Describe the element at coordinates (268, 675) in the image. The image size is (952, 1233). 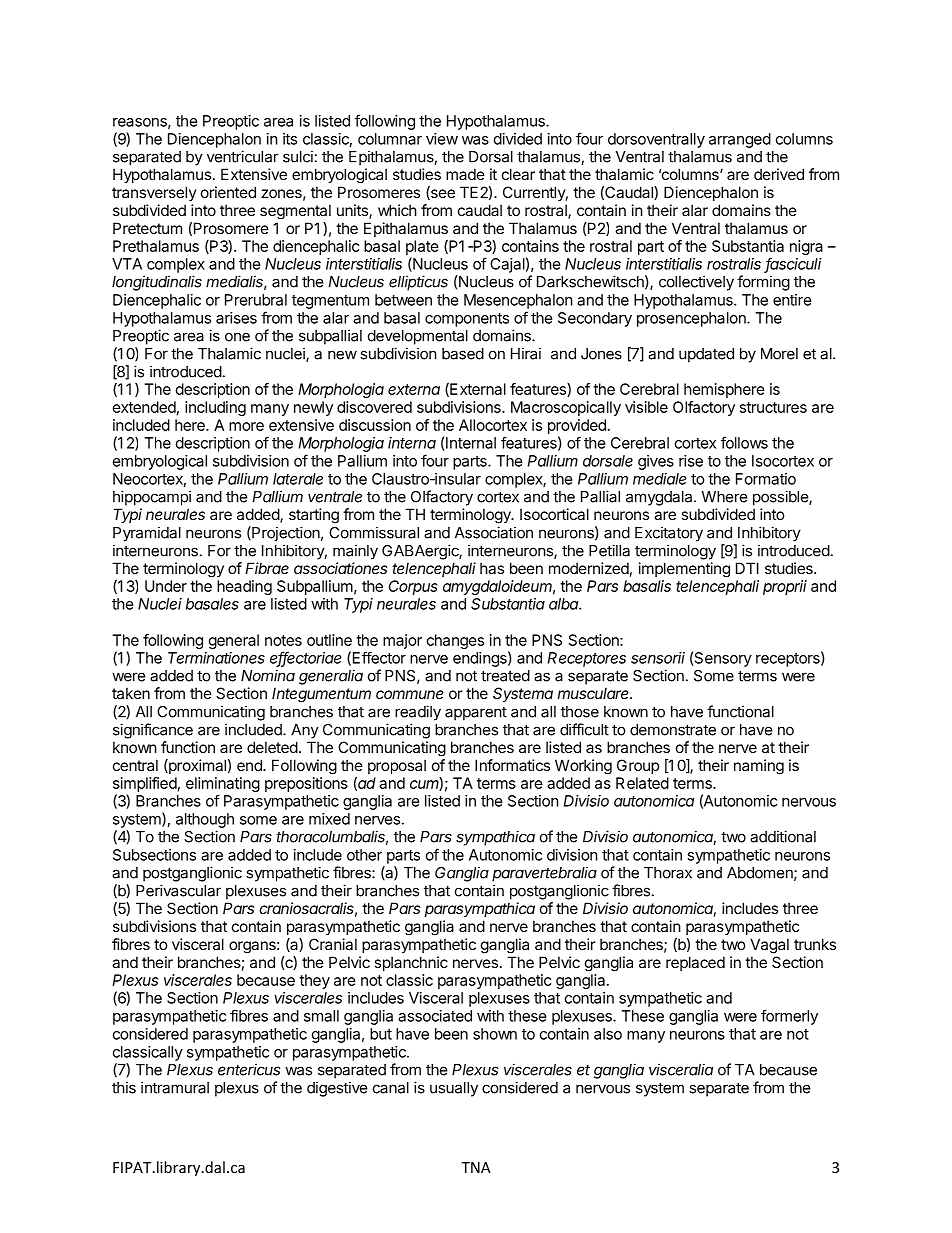
I see `Nomina` at that location.
